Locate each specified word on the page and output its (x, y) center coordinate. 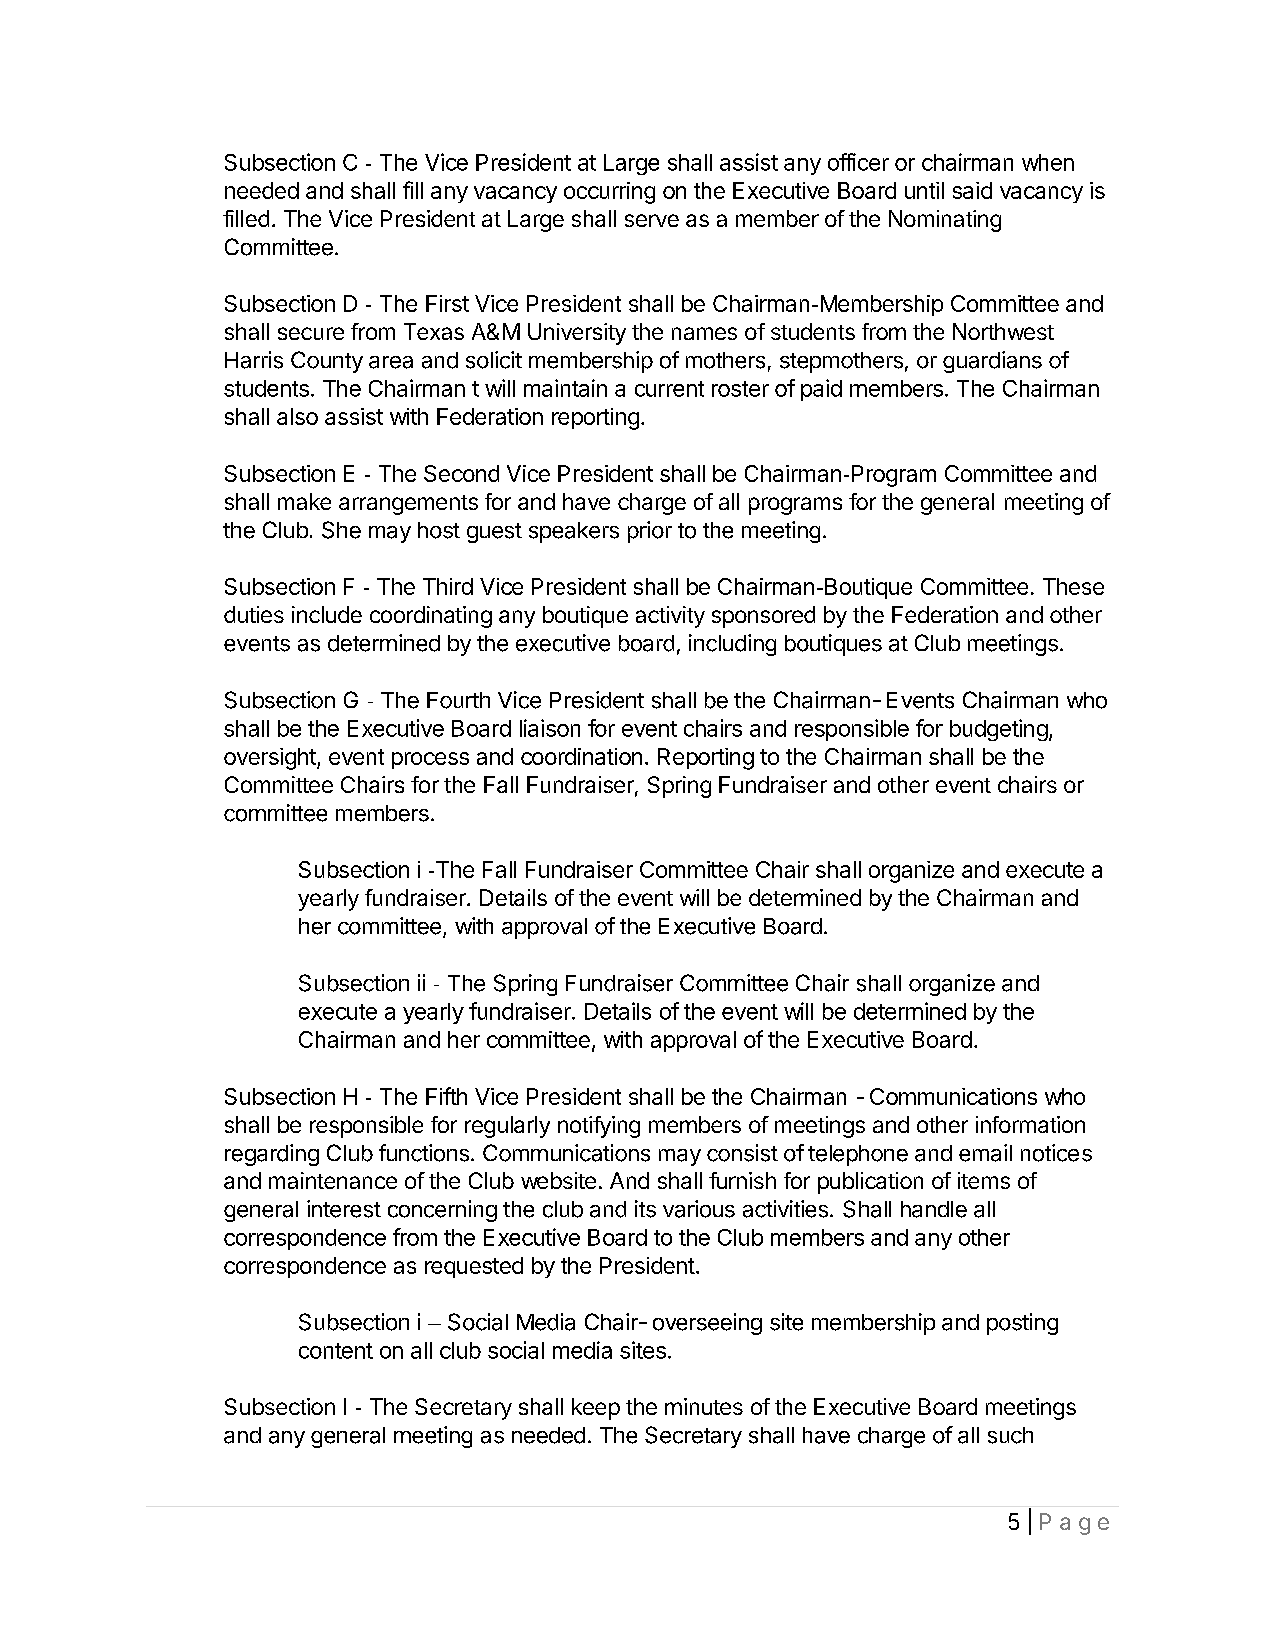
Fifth (446, 1096)
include (327, 614)
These (1073, 586)
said (972, 190)
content (336, 1351)
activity (670, 617)
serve (652, 220)
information (1030, 1124)
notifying (599, 1127)
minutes (704, 1406)
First (447, 303)
